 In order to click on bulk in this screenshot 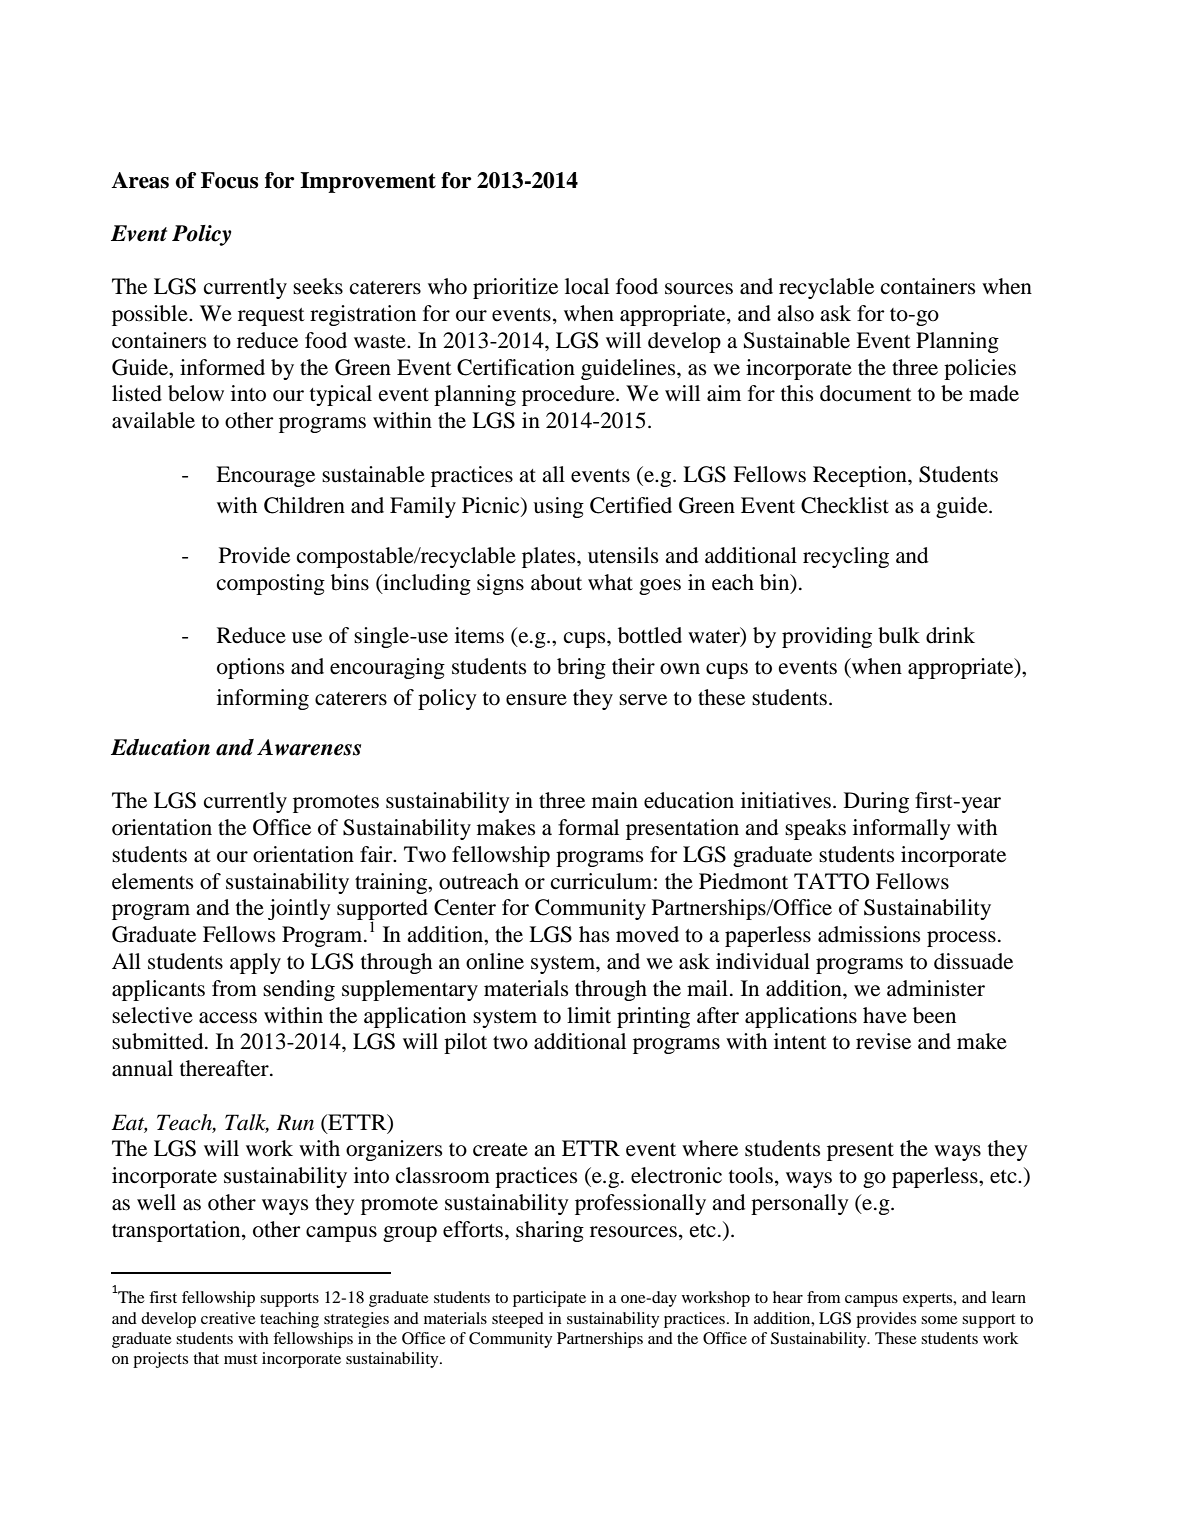, I will do `click(899, 635)`.
